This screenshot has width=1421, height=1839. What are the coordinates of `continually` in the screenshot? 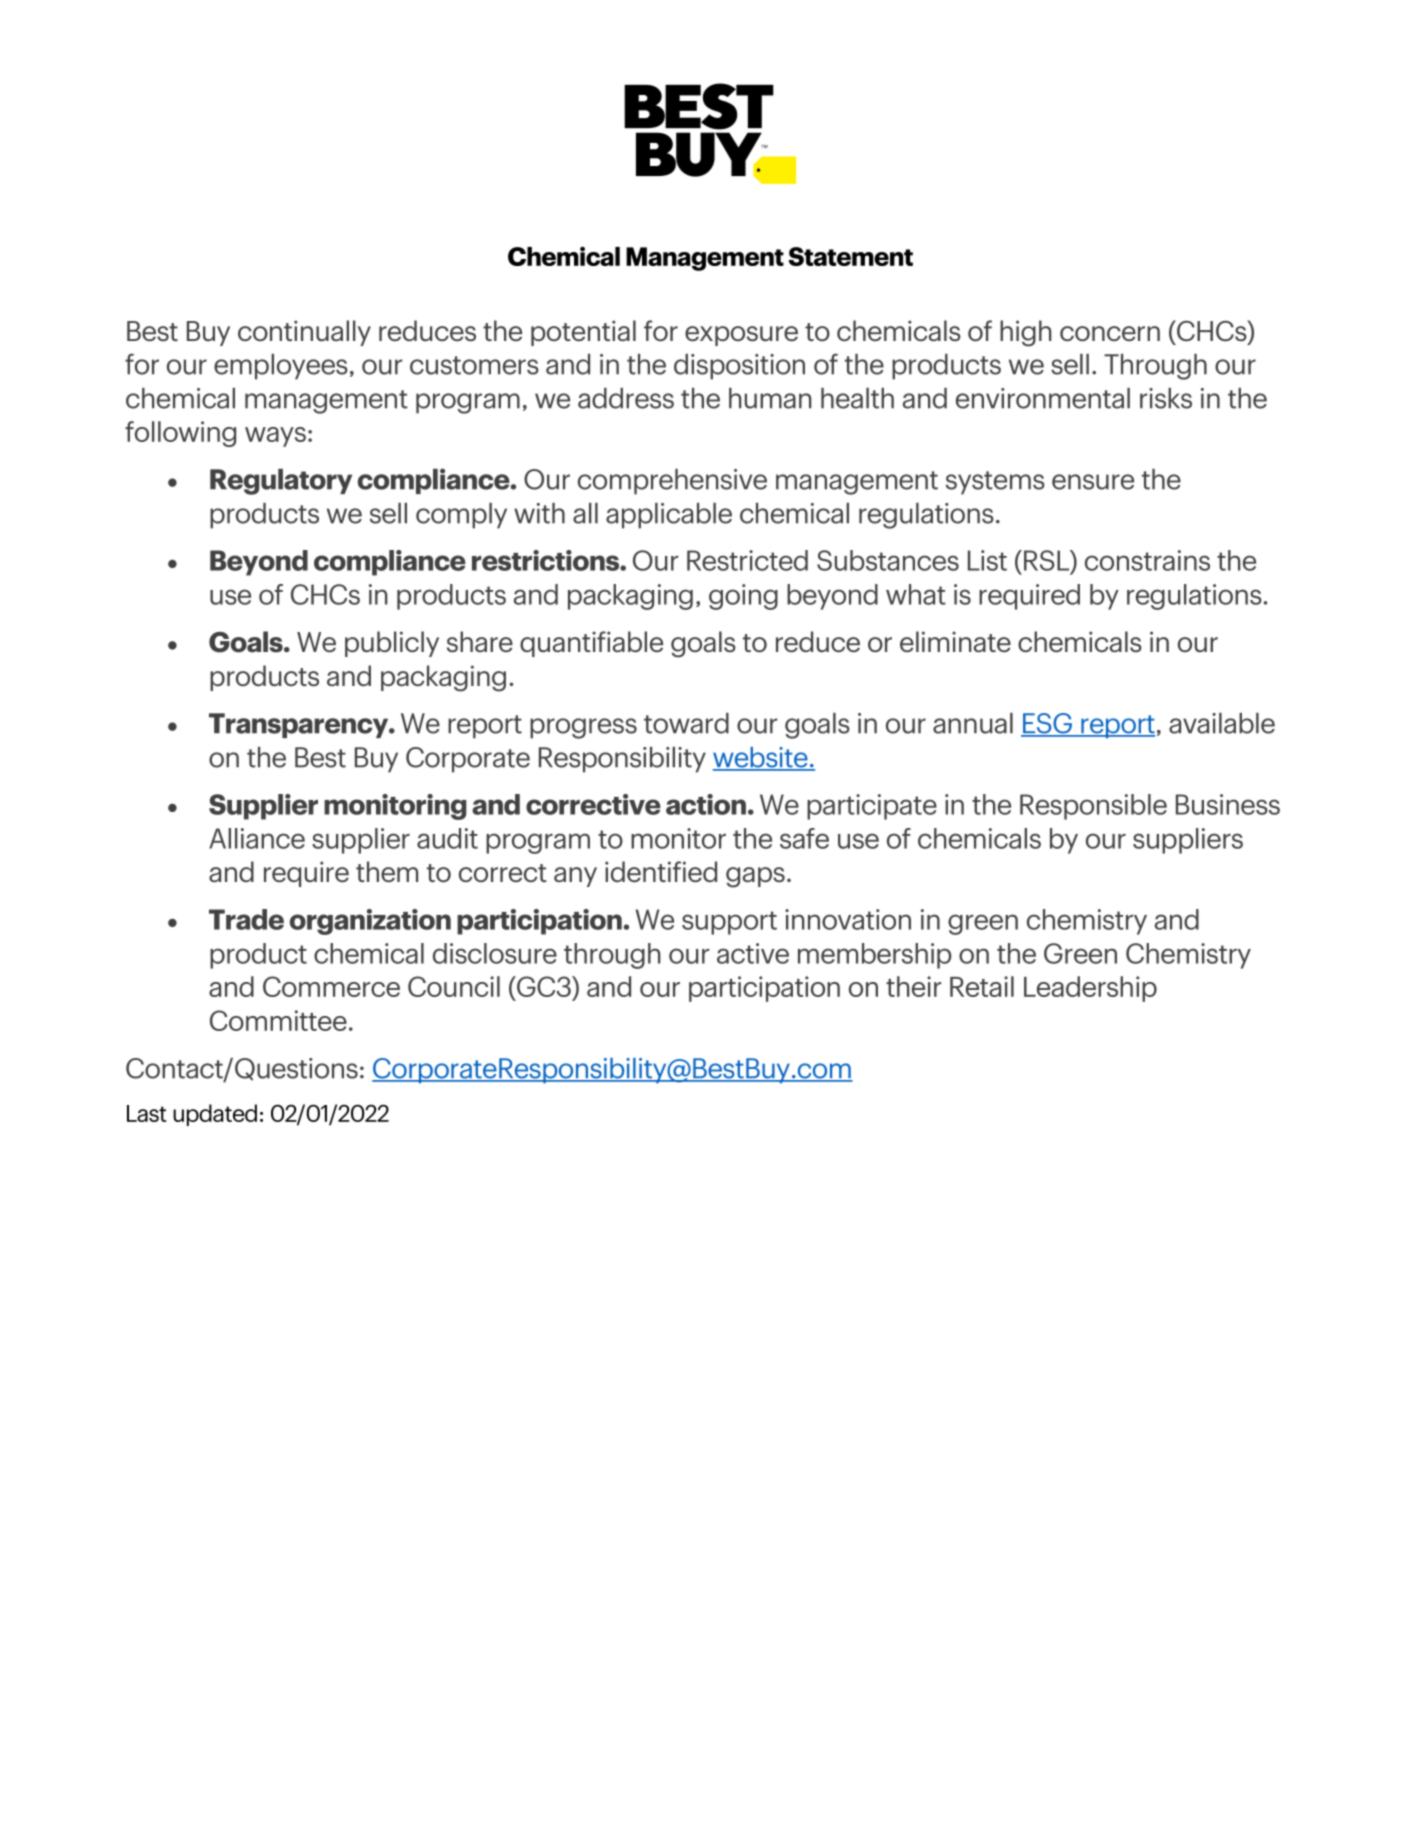 It's located at (304, 333).
